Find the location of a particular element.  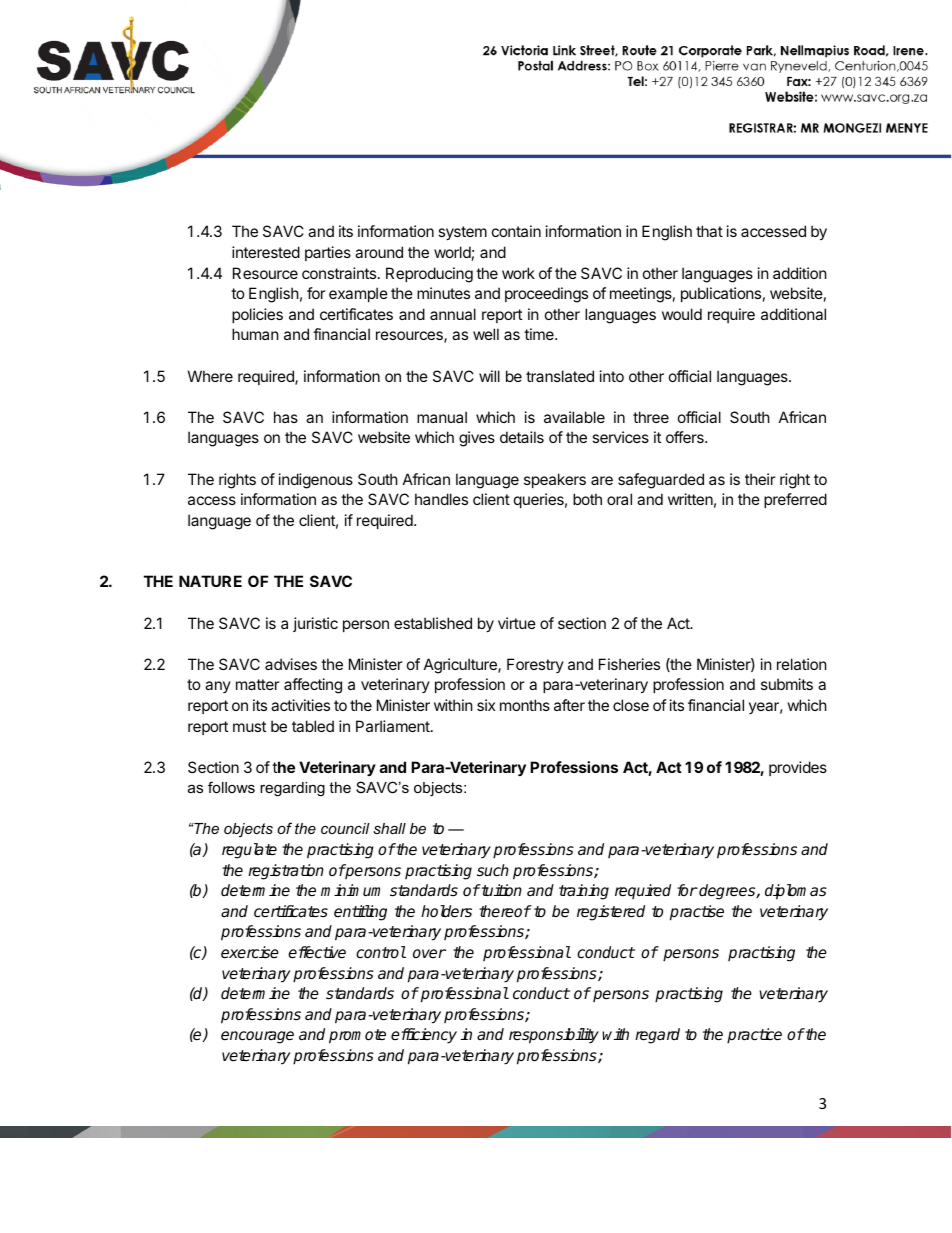

interested is located at coordinates (266, 252).
